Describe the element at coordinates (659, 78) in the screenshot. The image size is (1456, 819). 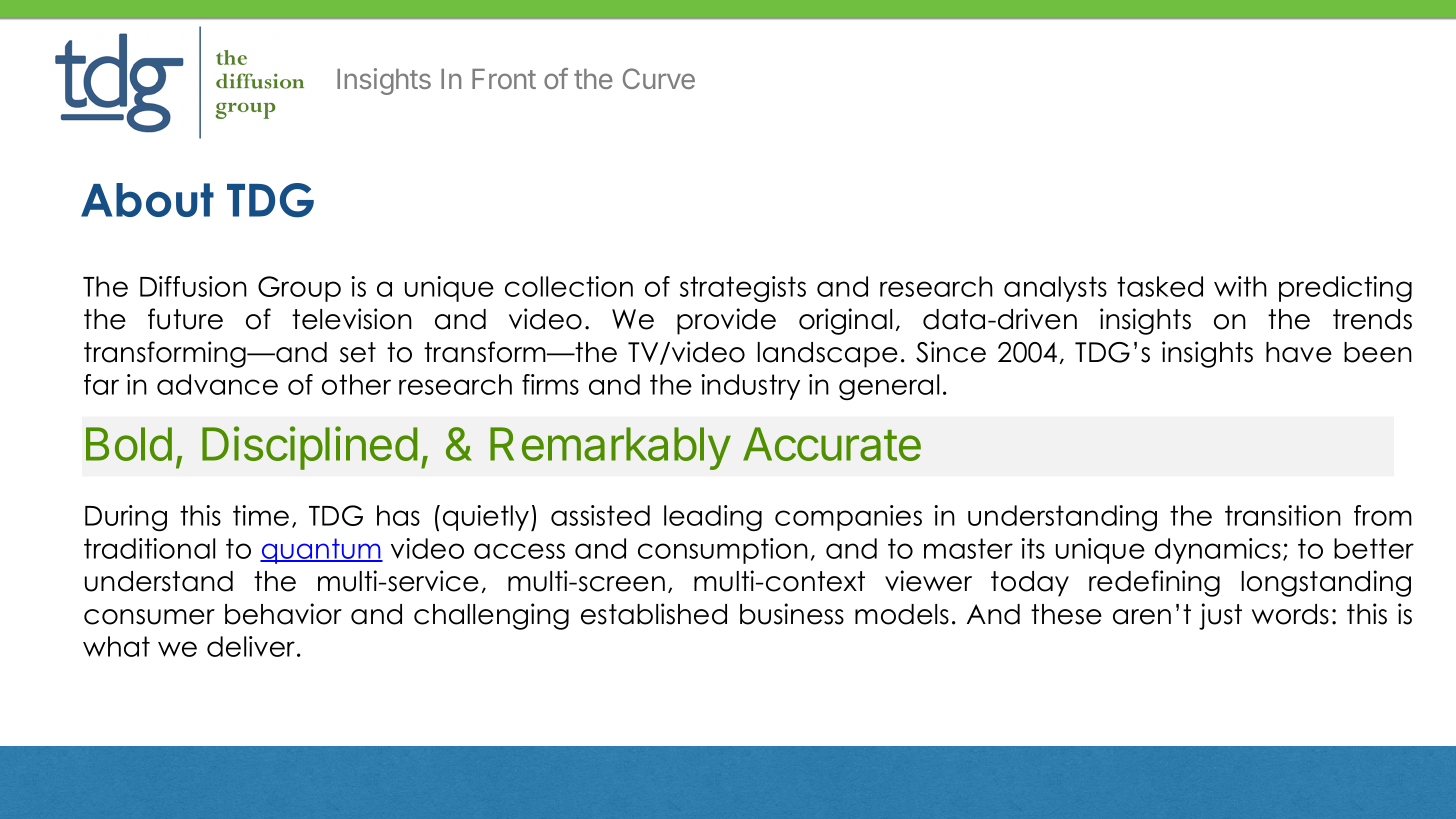
I see `Curve` at that location.
